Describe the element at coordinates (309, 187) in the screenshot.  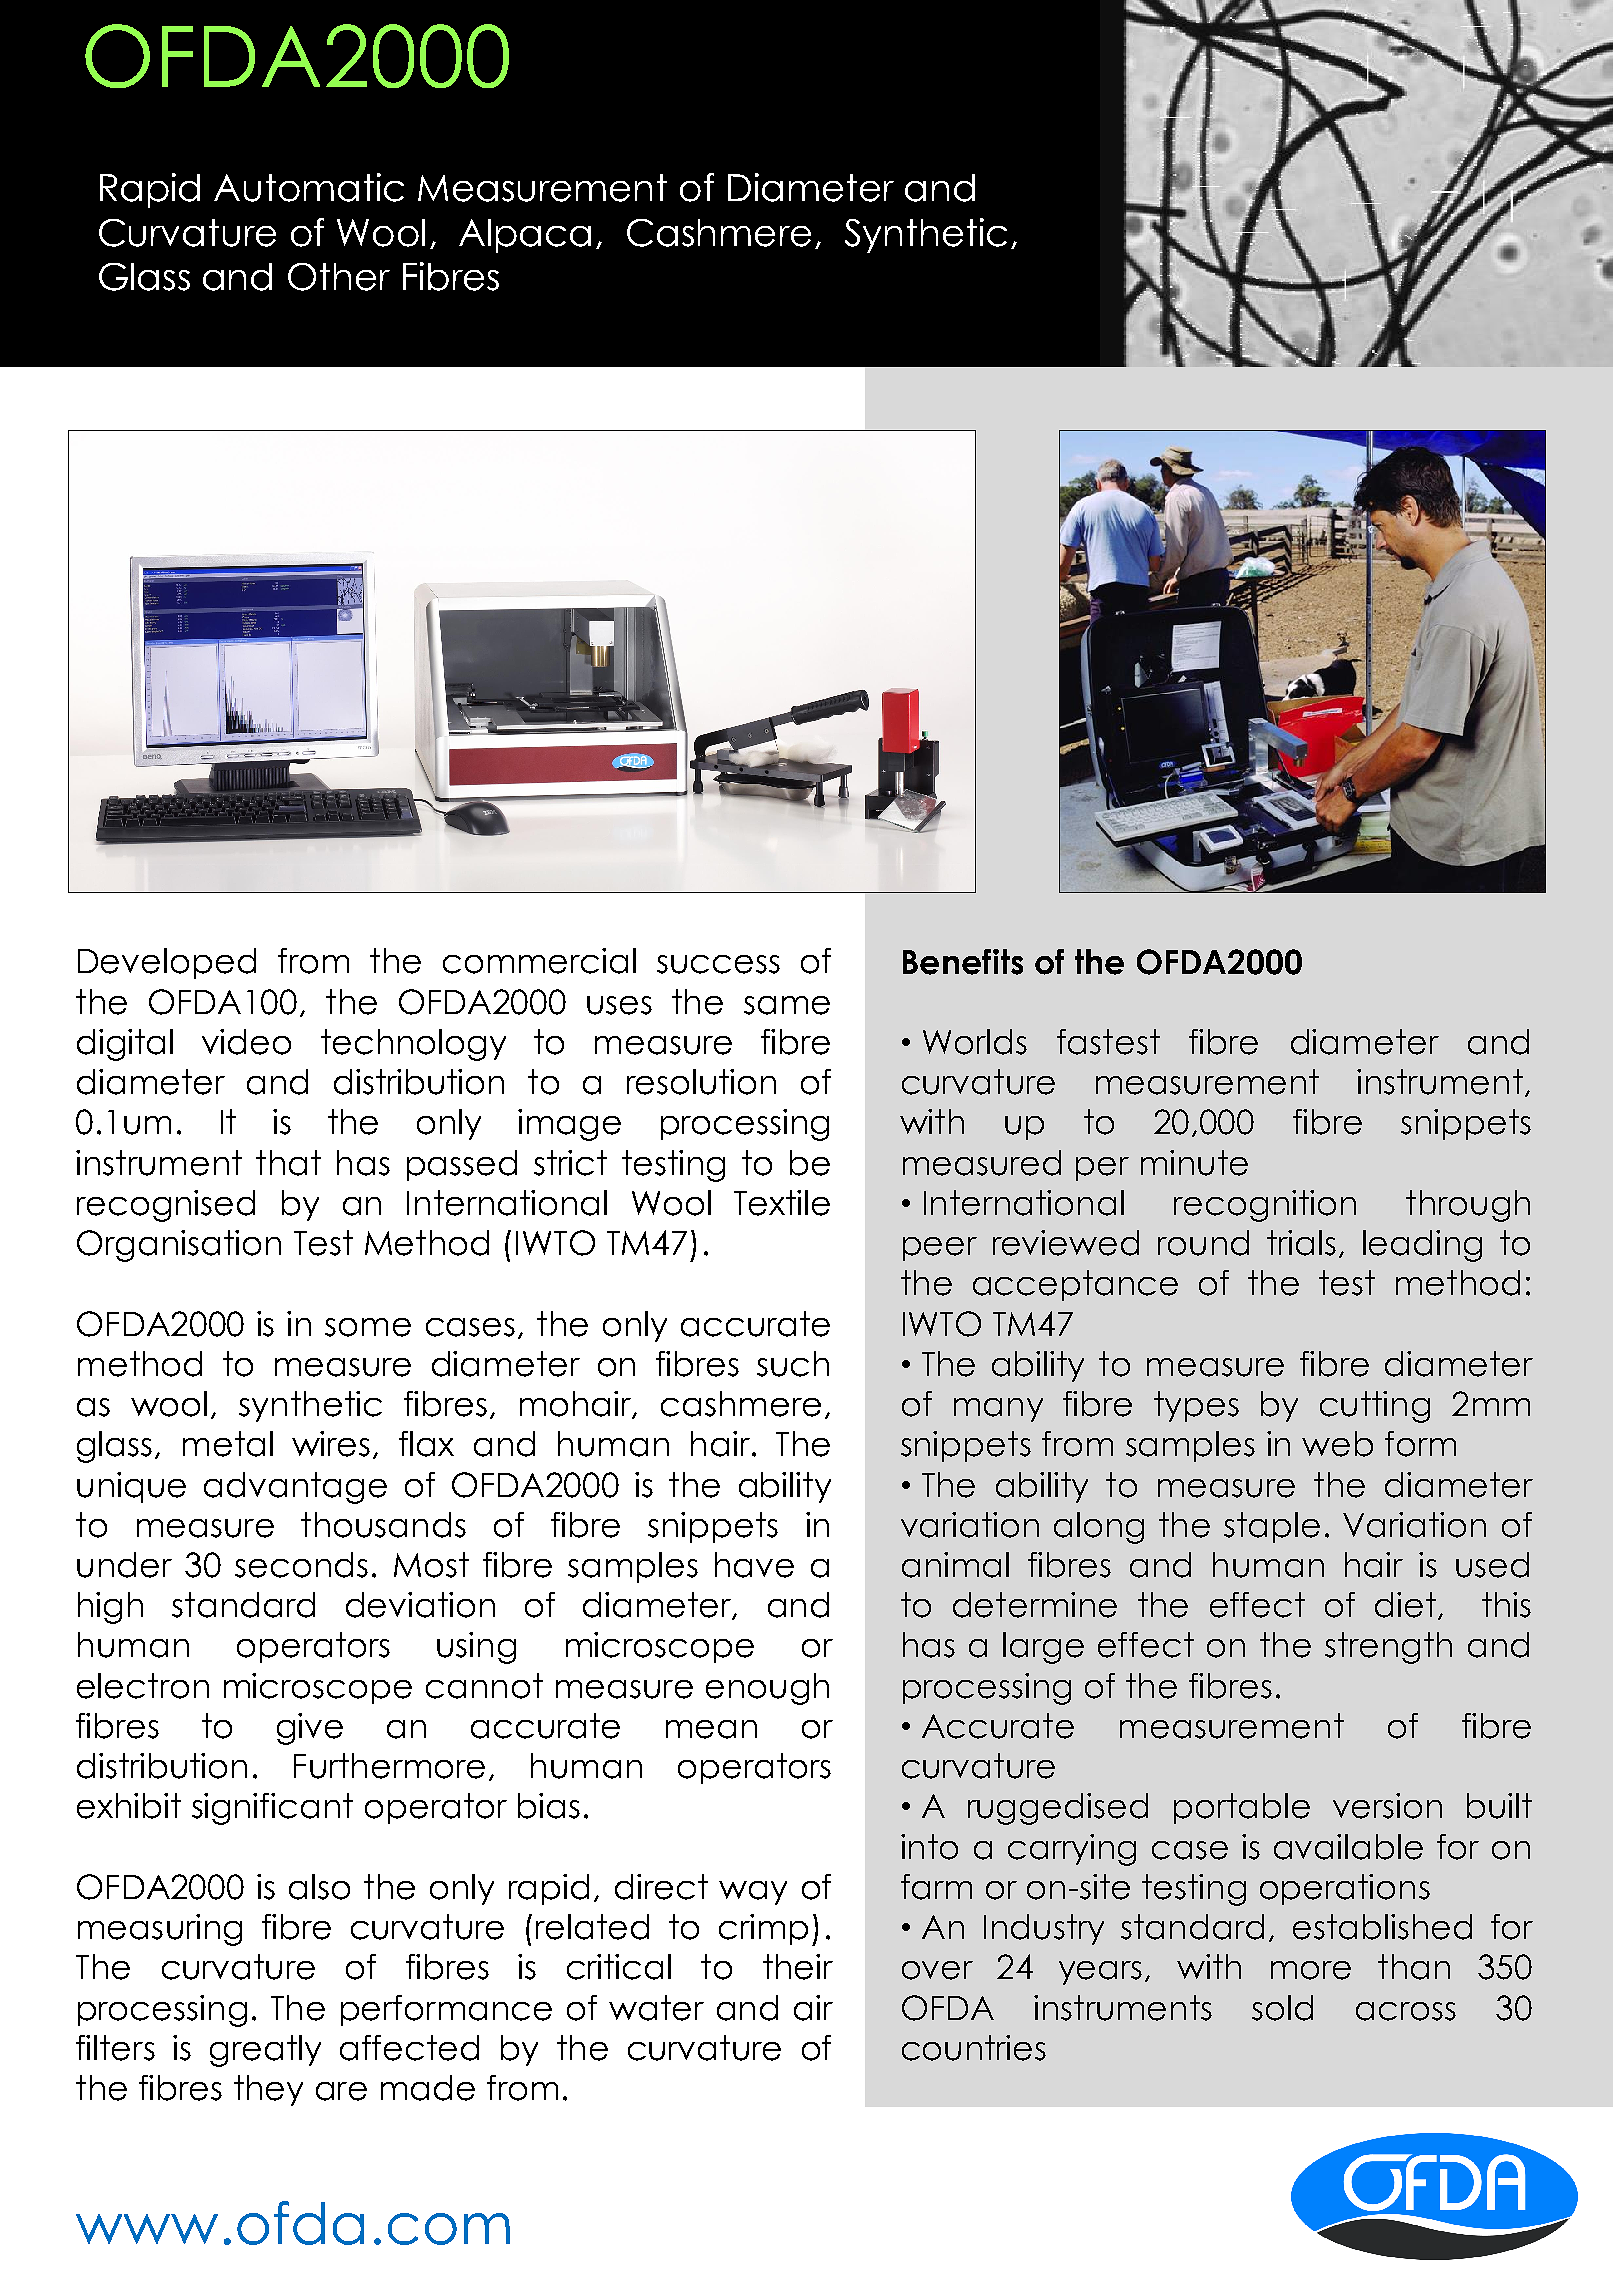
I see `Automatic` at that location.
